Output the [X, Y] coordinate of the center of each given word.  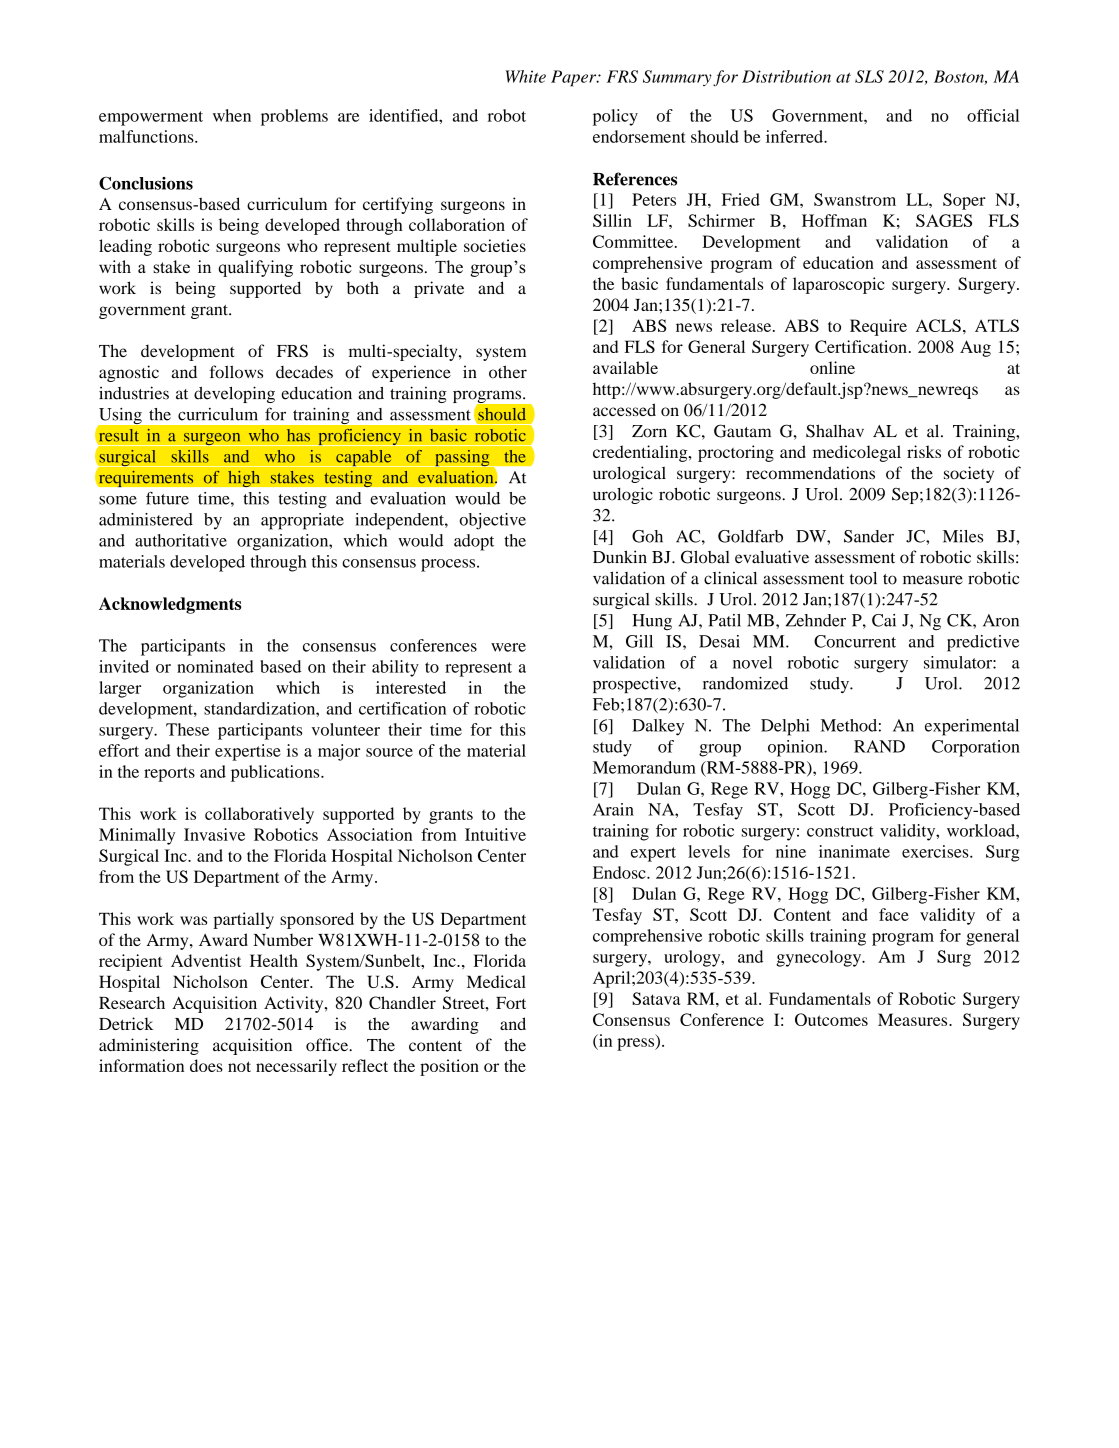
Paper [575, 78]
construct [840, 831]
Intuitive [495, 834]
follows [236, 372]
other [508, 372]
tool [863, 578]
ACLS [938, 325]
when [232, 115]
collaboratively [259, 815]
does [206, 1065]
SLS [869, 76]
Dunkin [620, 556]
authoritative [181, 540]
